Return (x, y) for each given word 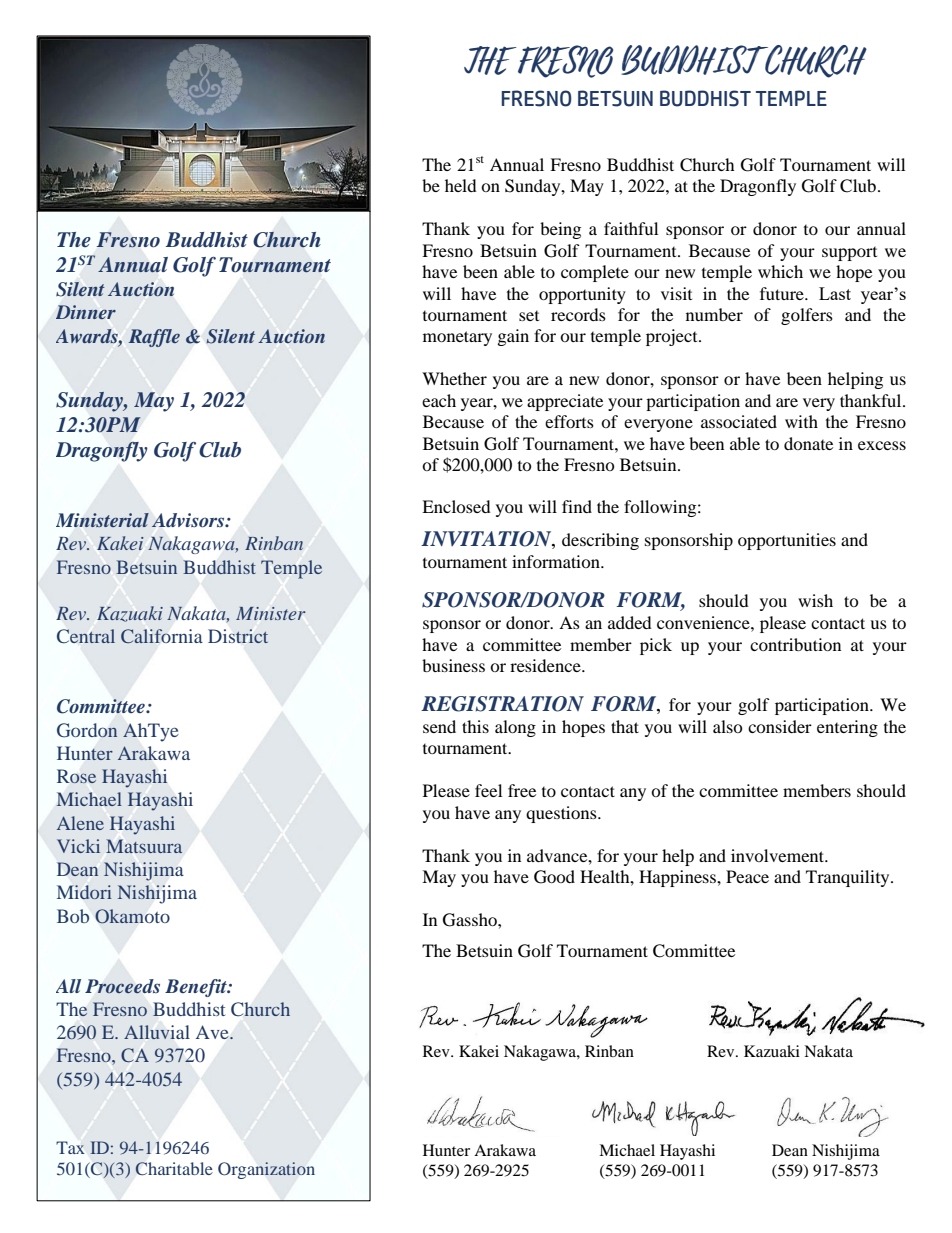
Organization (266, 1170)
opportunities (787, 541)
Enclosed (456, 506)
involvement (779, 855)
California (161, 636)
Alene (80, 823)
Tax (70, 1147)
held (461, 185)
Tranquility (849, 878)
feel (488, 790)
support (849, 254)
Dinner (86, 312)
